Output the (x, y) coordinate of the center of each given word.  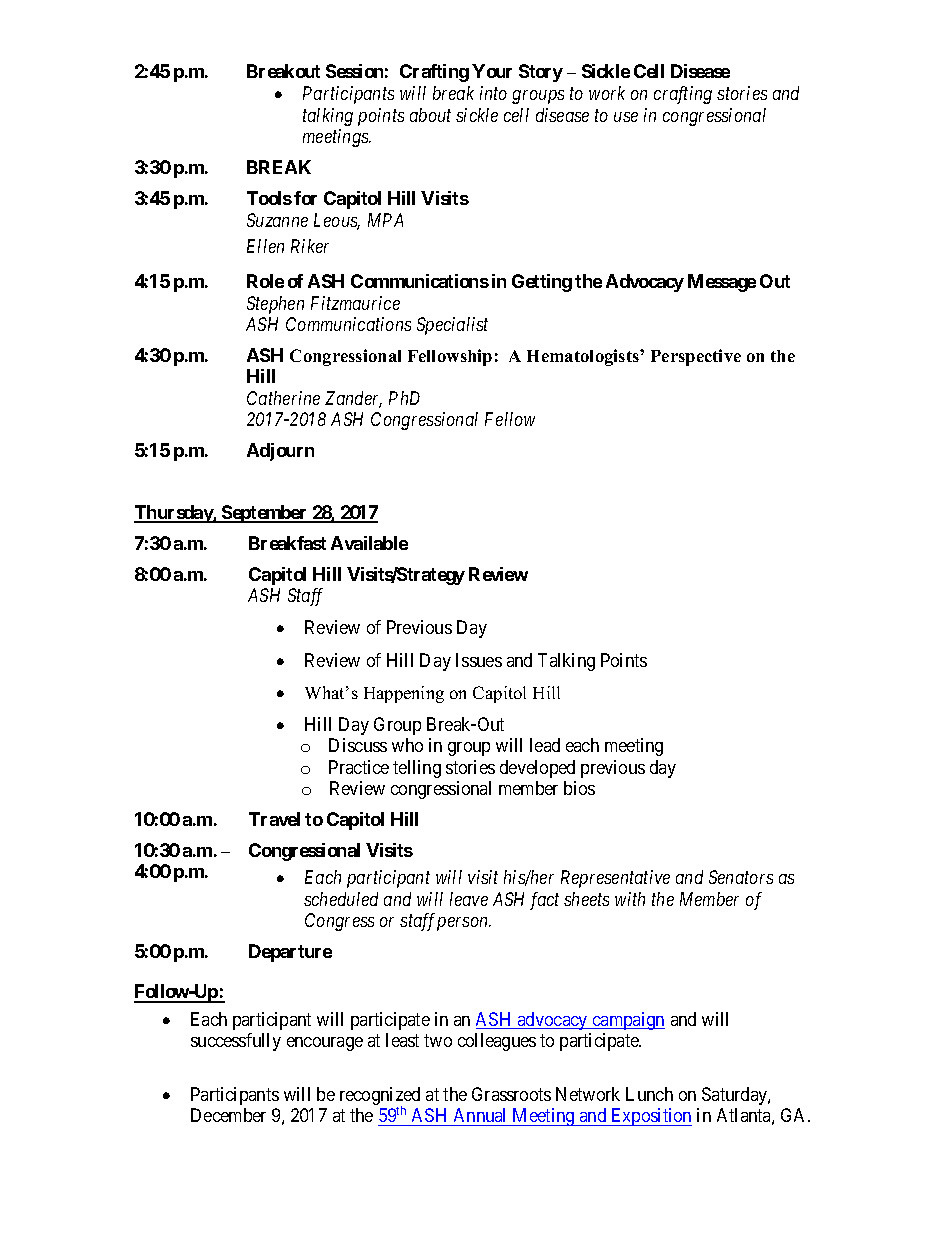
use (626, 117)
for (305, 198)
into (493, 93)
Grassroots (511, 1094)
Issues (479, 660)
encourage (325, 1044)
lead (545, 745)
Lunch (649, 1094)
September (265, 514)
